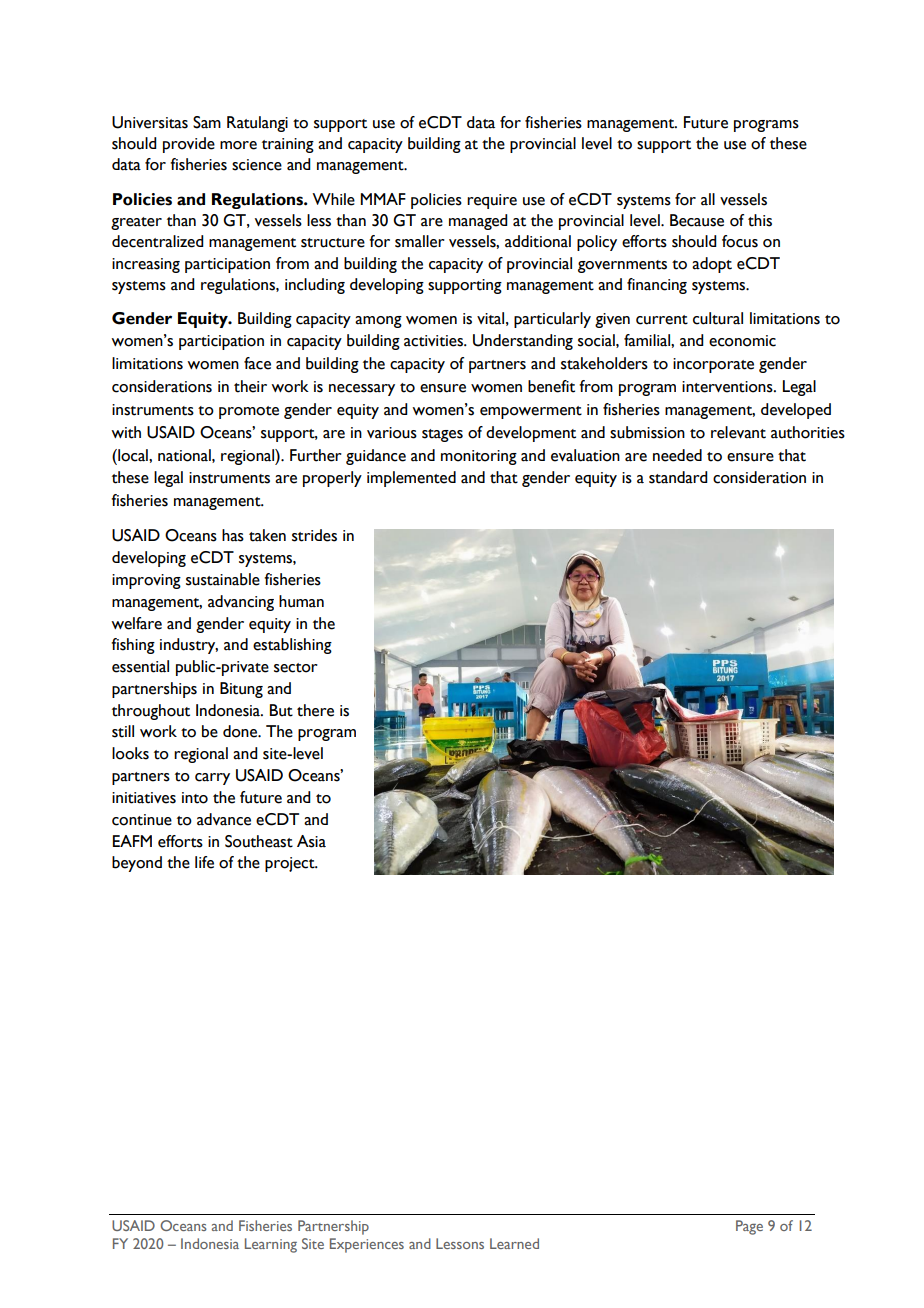 This page has height=1308, width=924. I want to click on require, so click(492, 201).
